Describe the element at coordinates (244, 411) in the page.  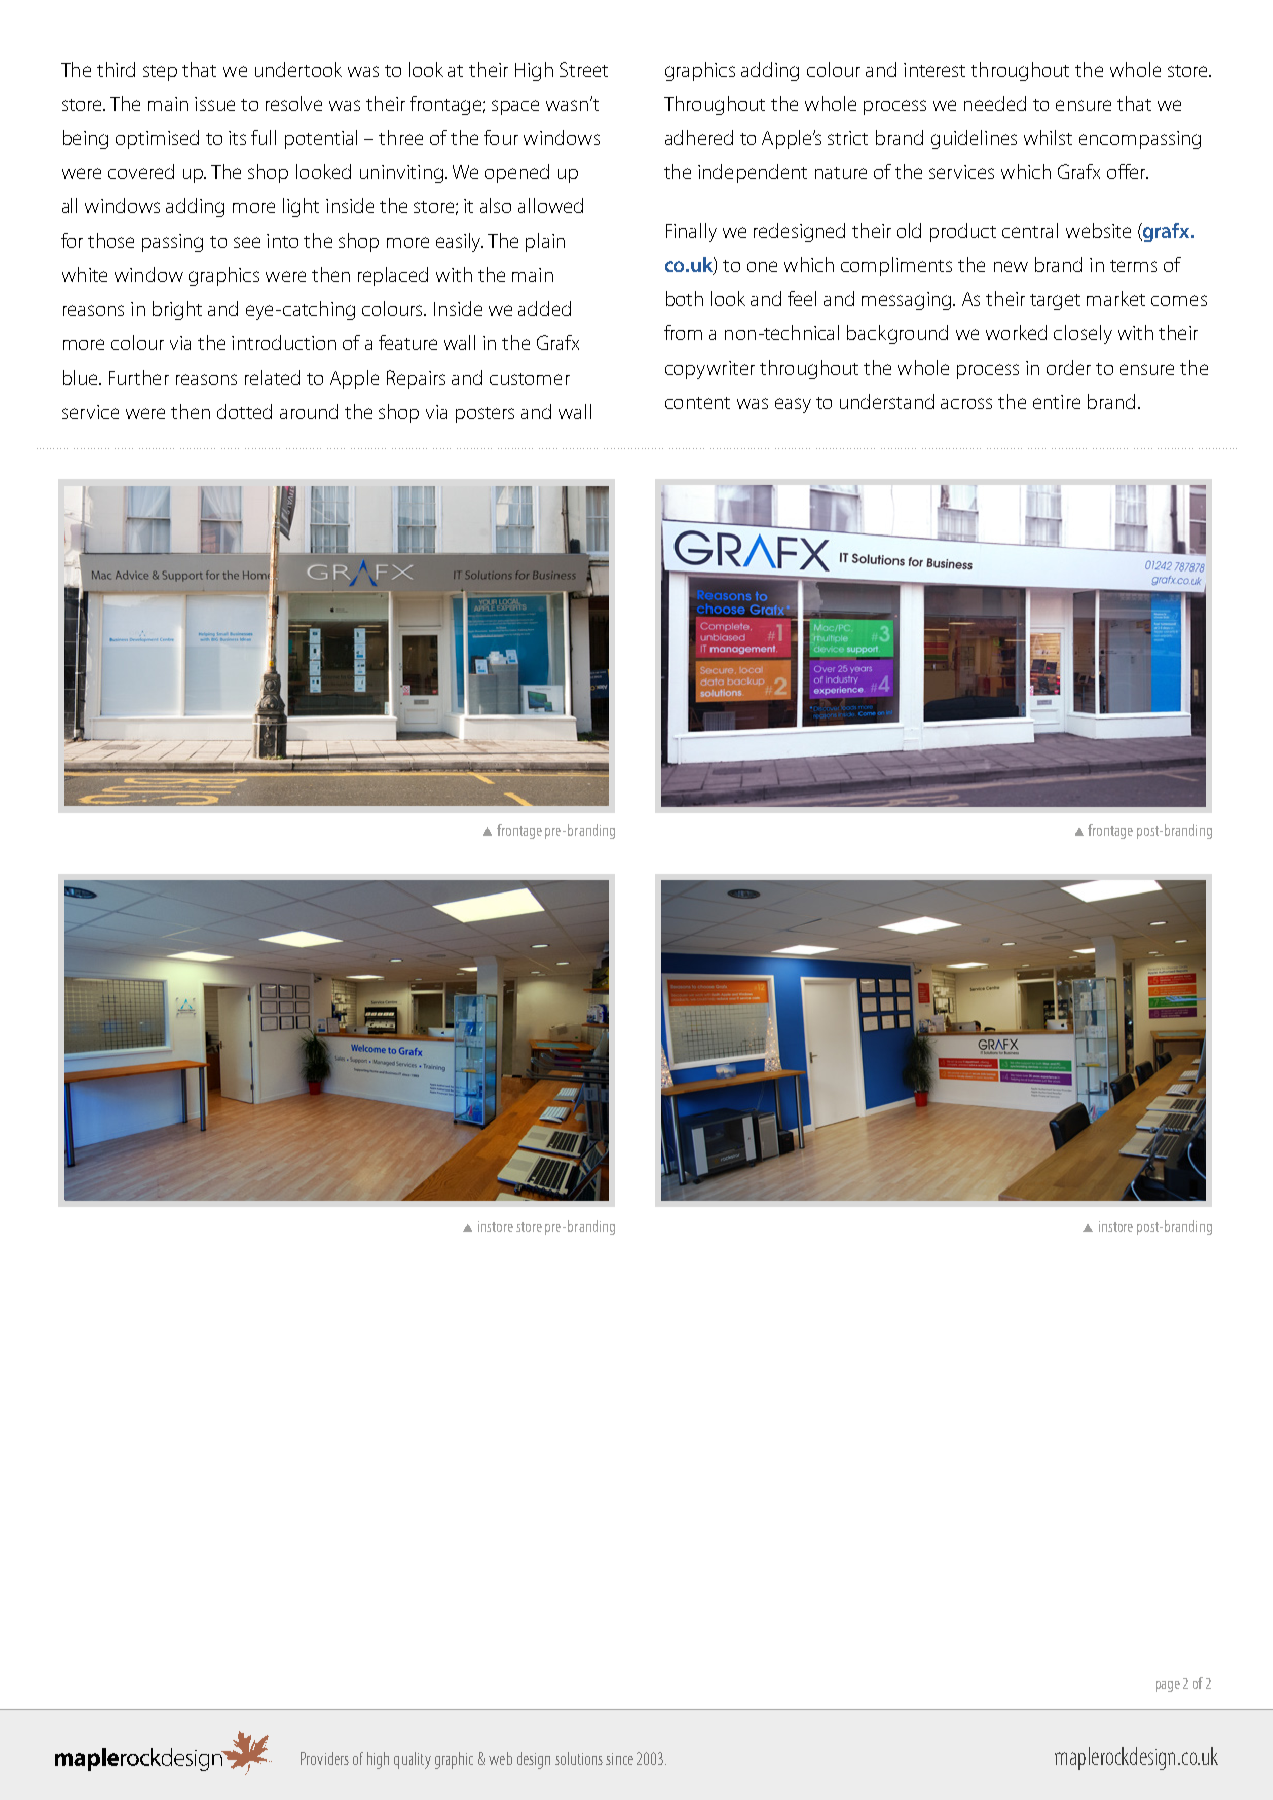
I see `dotted` at that location.
